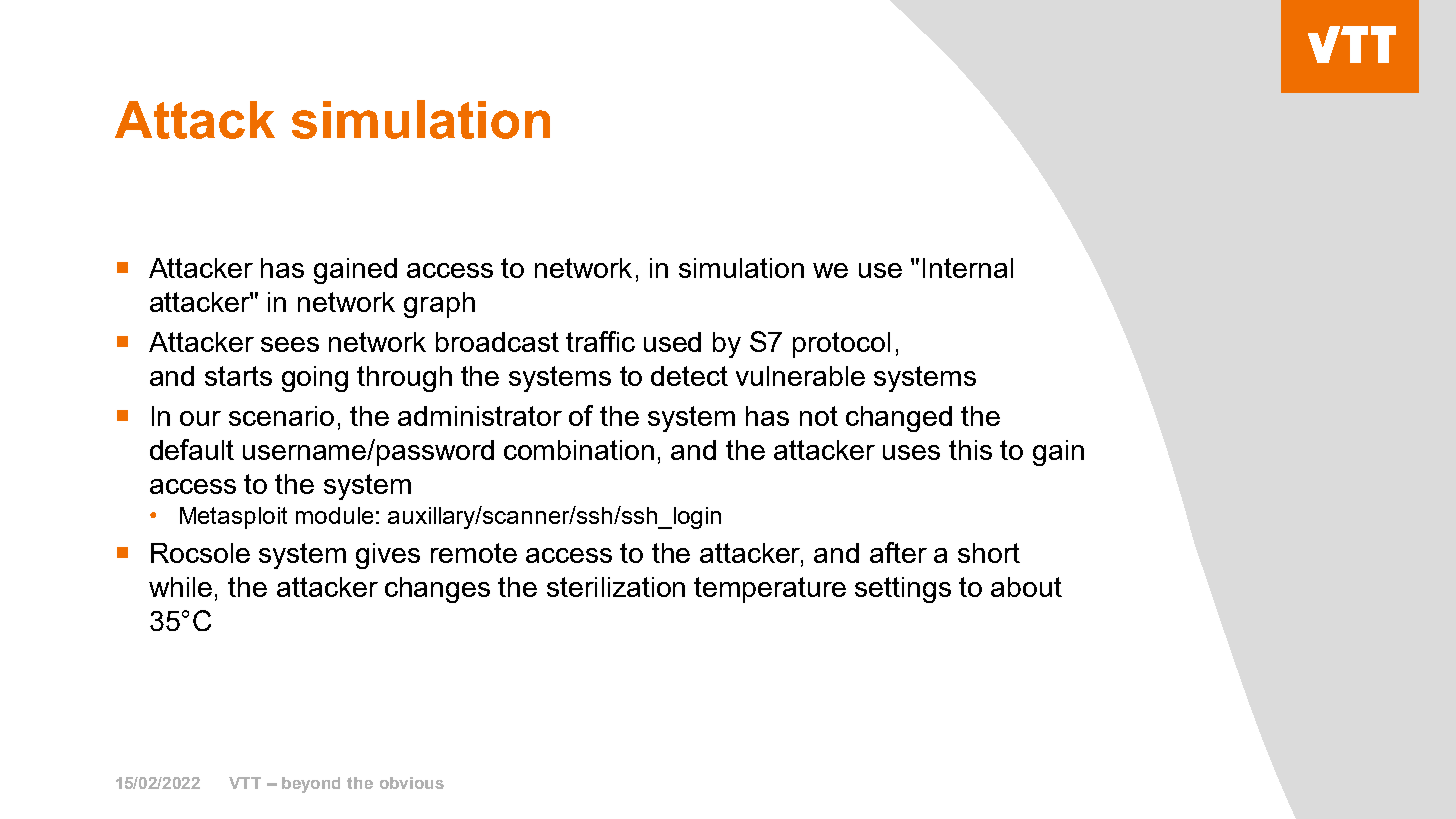 This screenshot has height=819, width=1456. Describe the element at coordinates (899, 419) in the screenshot. I see `changed` at that location.
